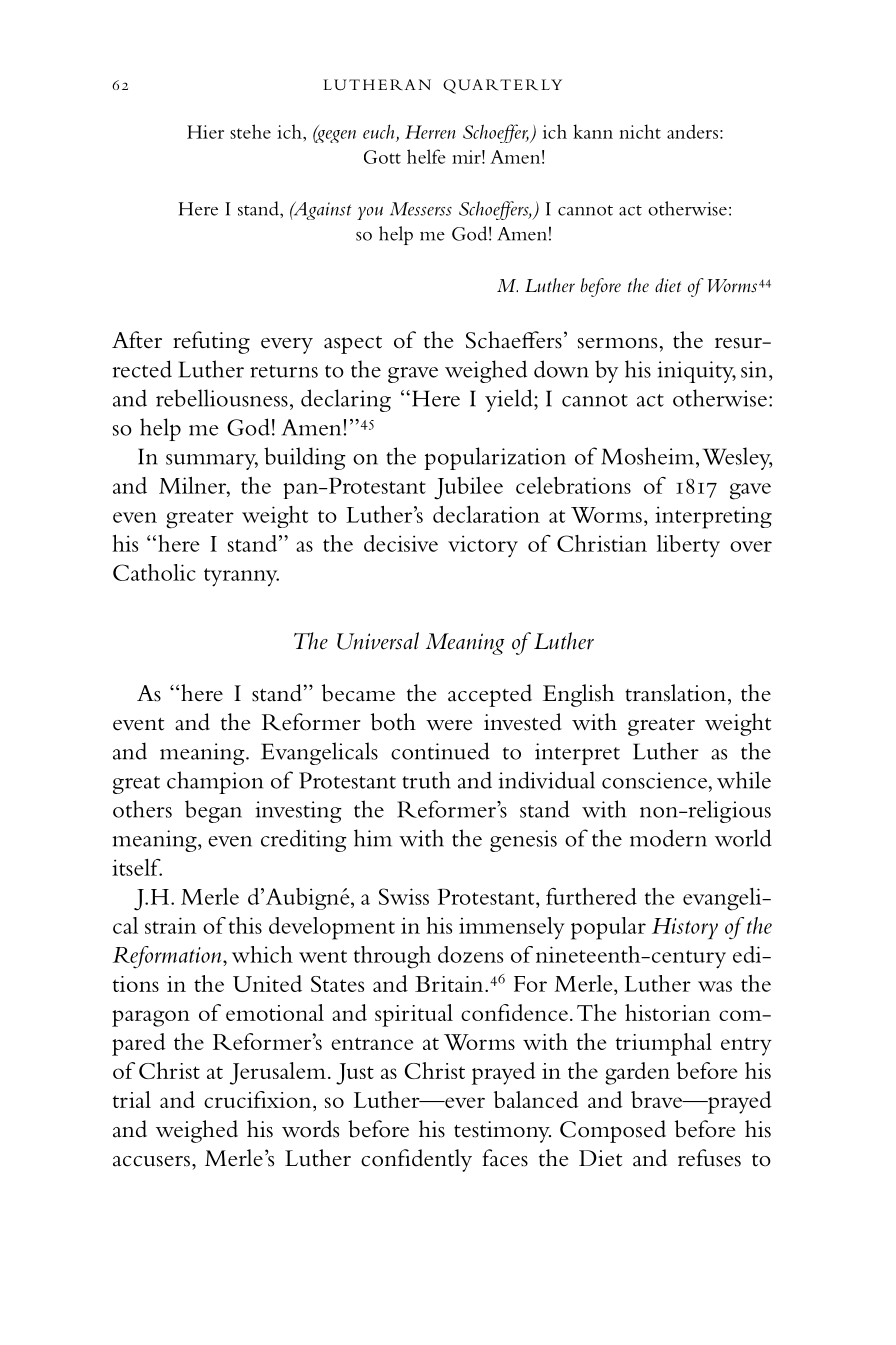 Image resolution: width=896 pixels, height=1345 pixels. I want to click on iniquity, so click(696, 372).
